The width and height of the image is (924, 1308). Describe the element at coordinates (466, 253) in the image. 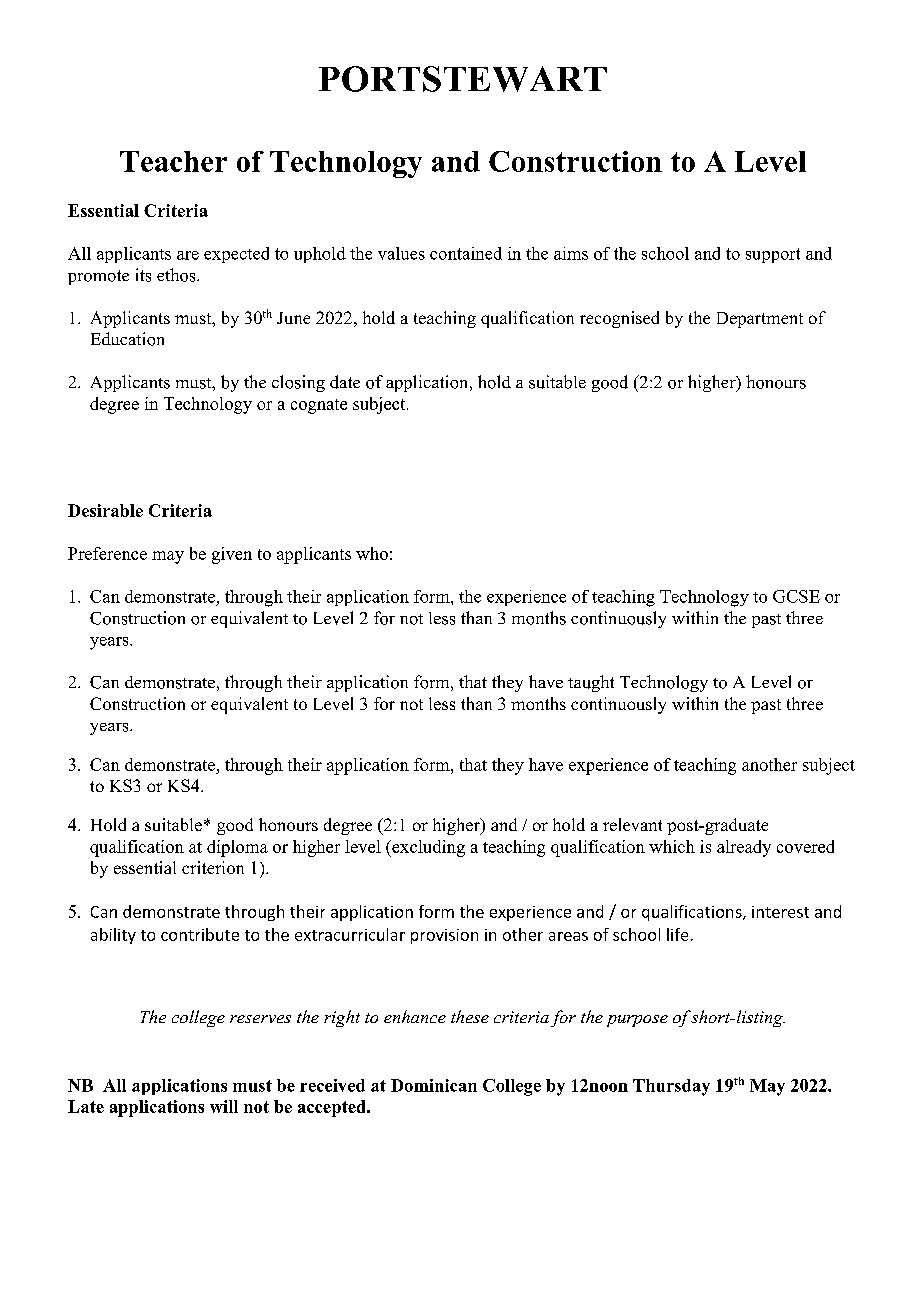

I see `contained` at that location.
